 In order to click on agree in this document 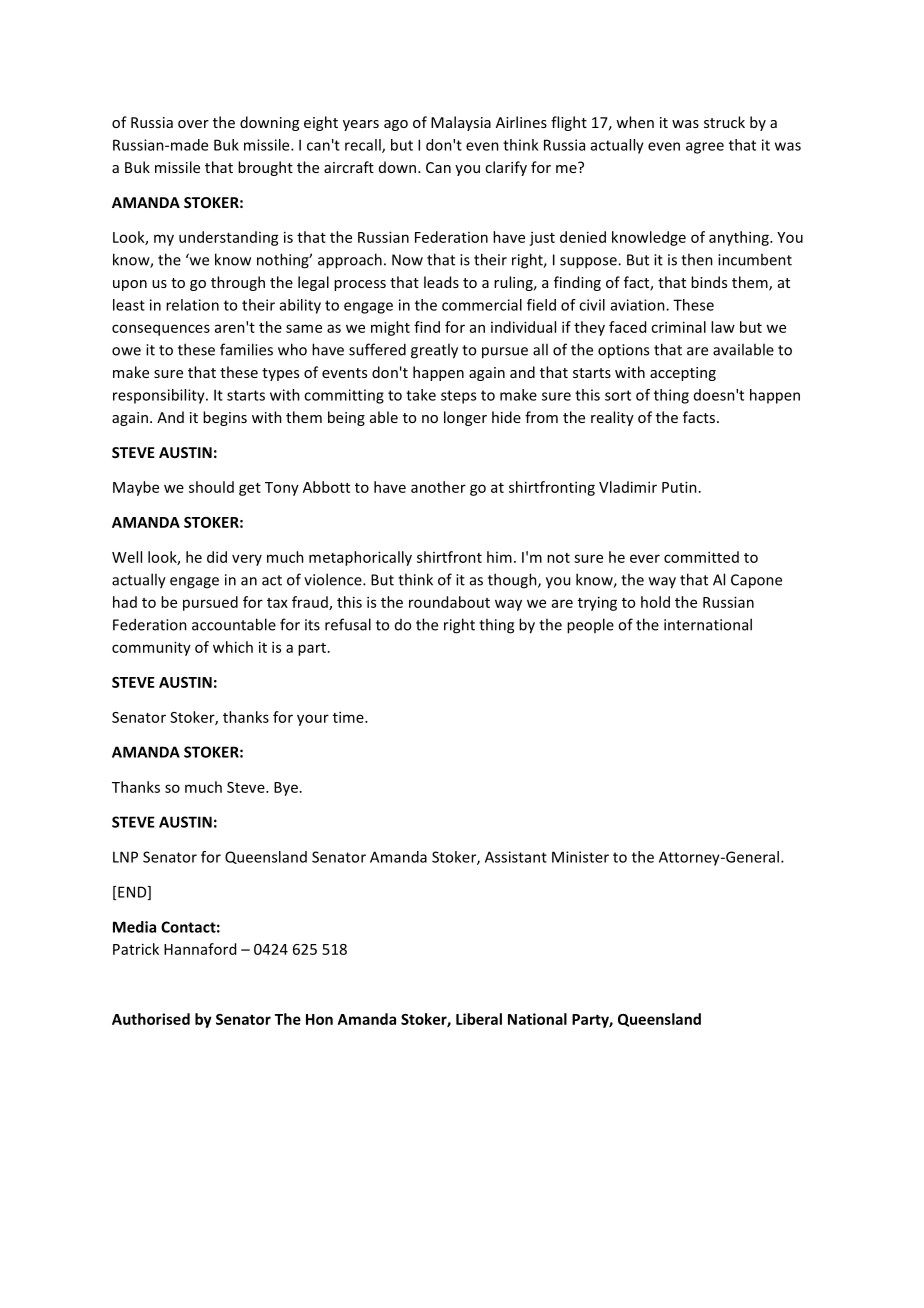, I will do `click(705, 148)`.
